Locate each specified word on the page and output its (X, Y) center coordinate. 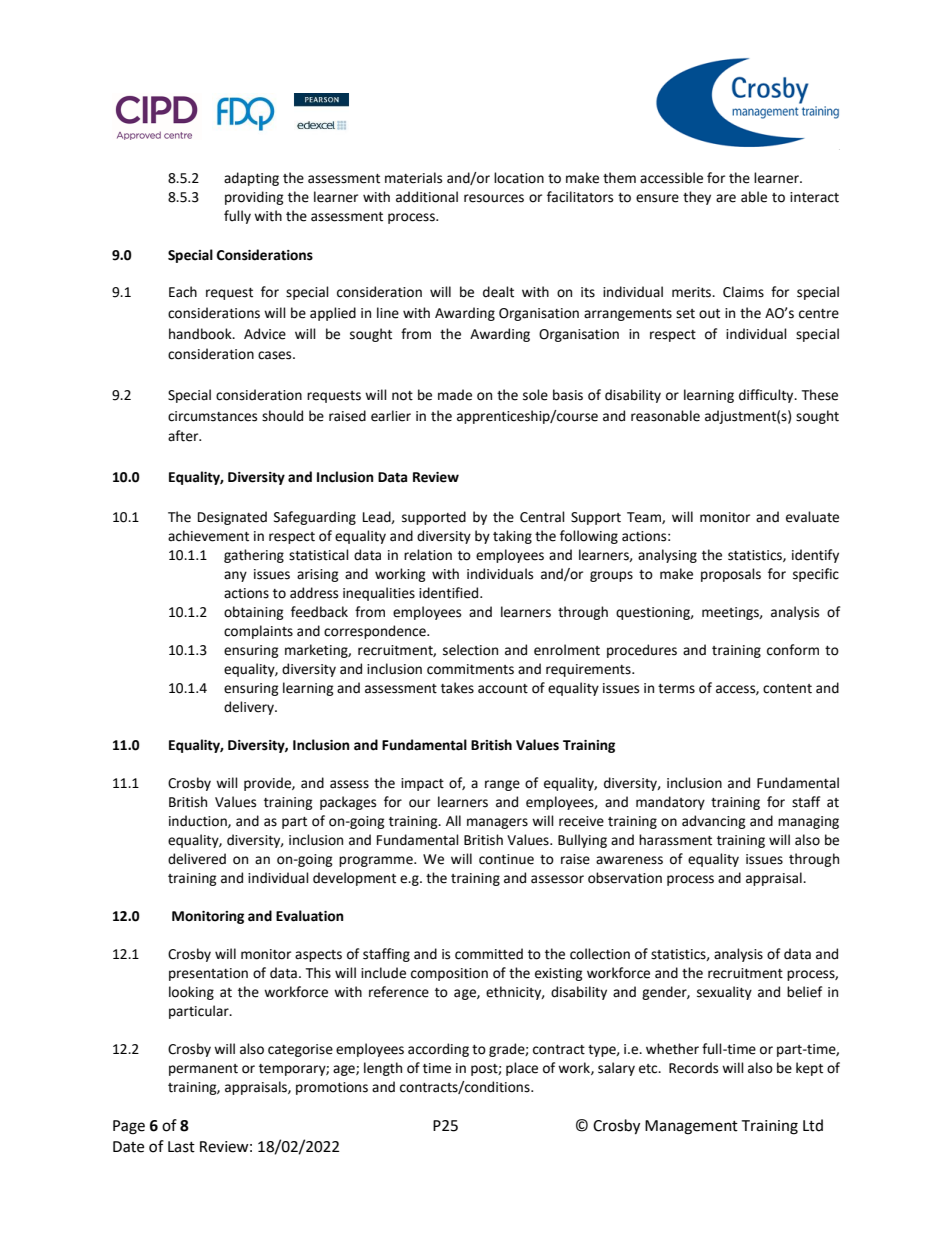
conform (793, 650)
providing (254, 198)
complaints (258, 632)
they (697, 198)
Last (181, 1147)
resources (494, 198)
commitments (470, 669)
